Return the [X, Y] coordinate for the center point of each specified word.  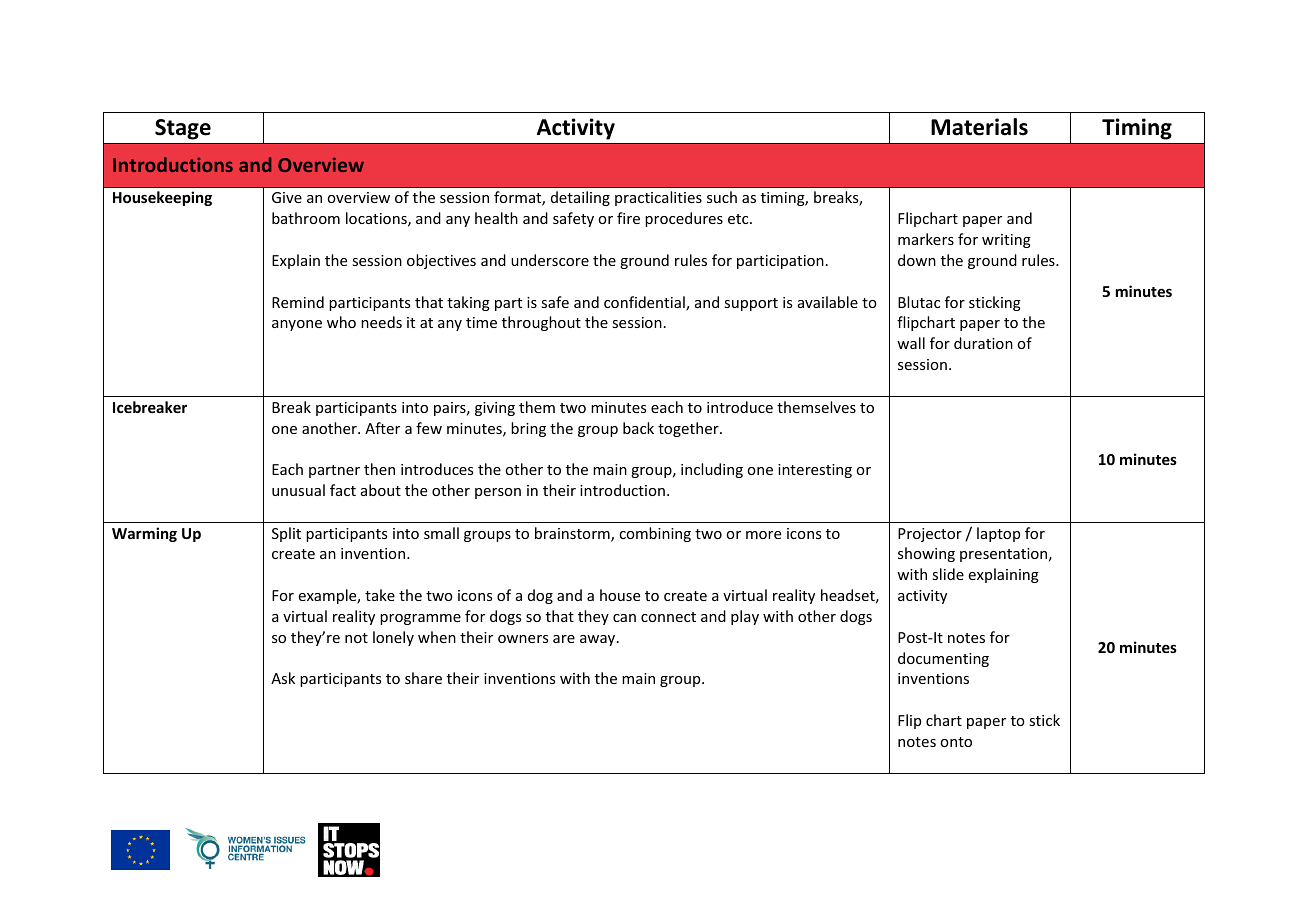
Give [287, 197]
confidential [645, 303]
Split [286, 534]
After [382, 428]
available [828, 302]
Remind [298, 302]
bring [528, 429]
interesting [815, 471]
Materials [979, 127]
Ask [283, 678]
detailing [580, 198]
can [624, 618]
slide [948, 574]
